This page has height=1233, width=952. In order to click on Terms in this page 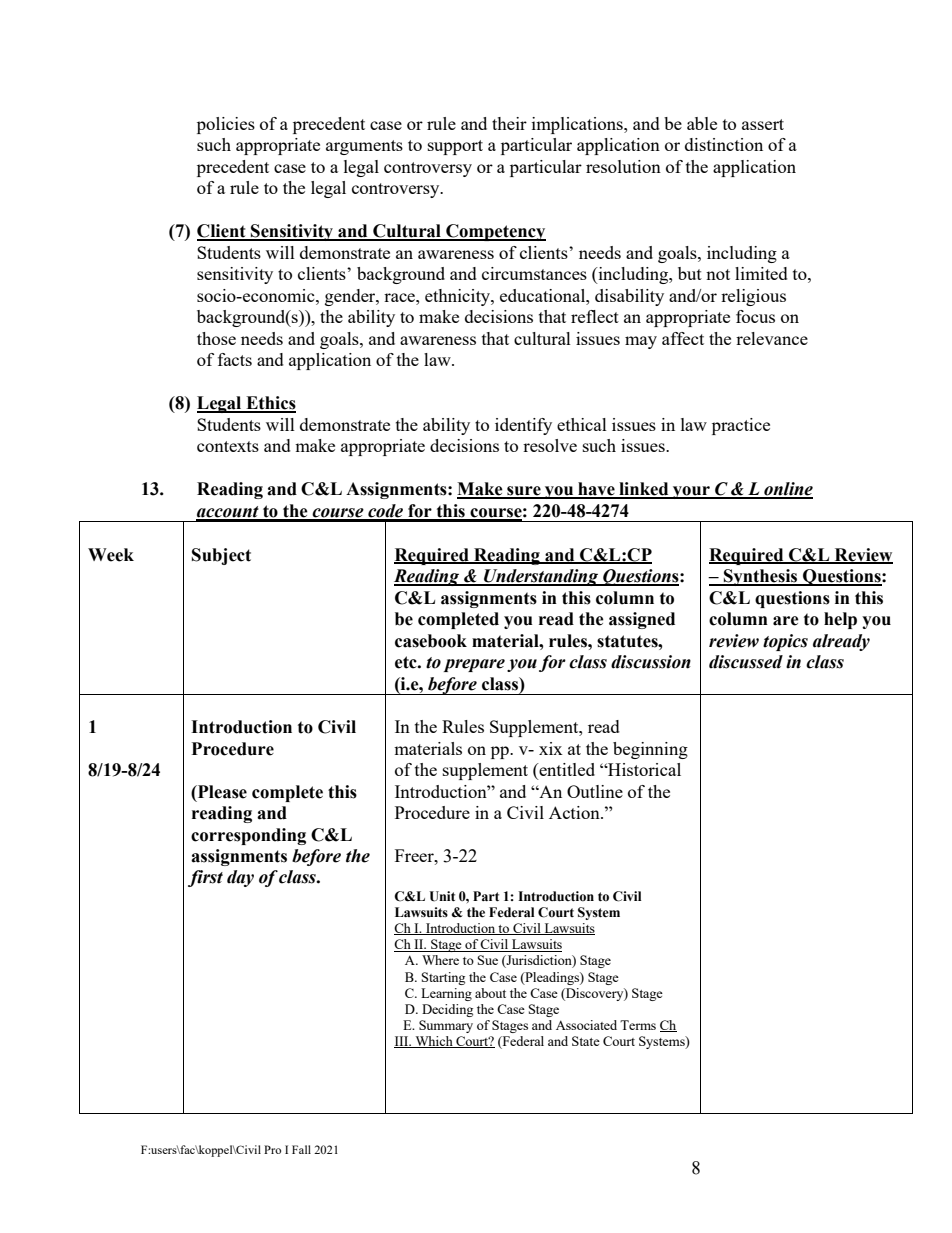, I will do `click(638, 1025)`.
